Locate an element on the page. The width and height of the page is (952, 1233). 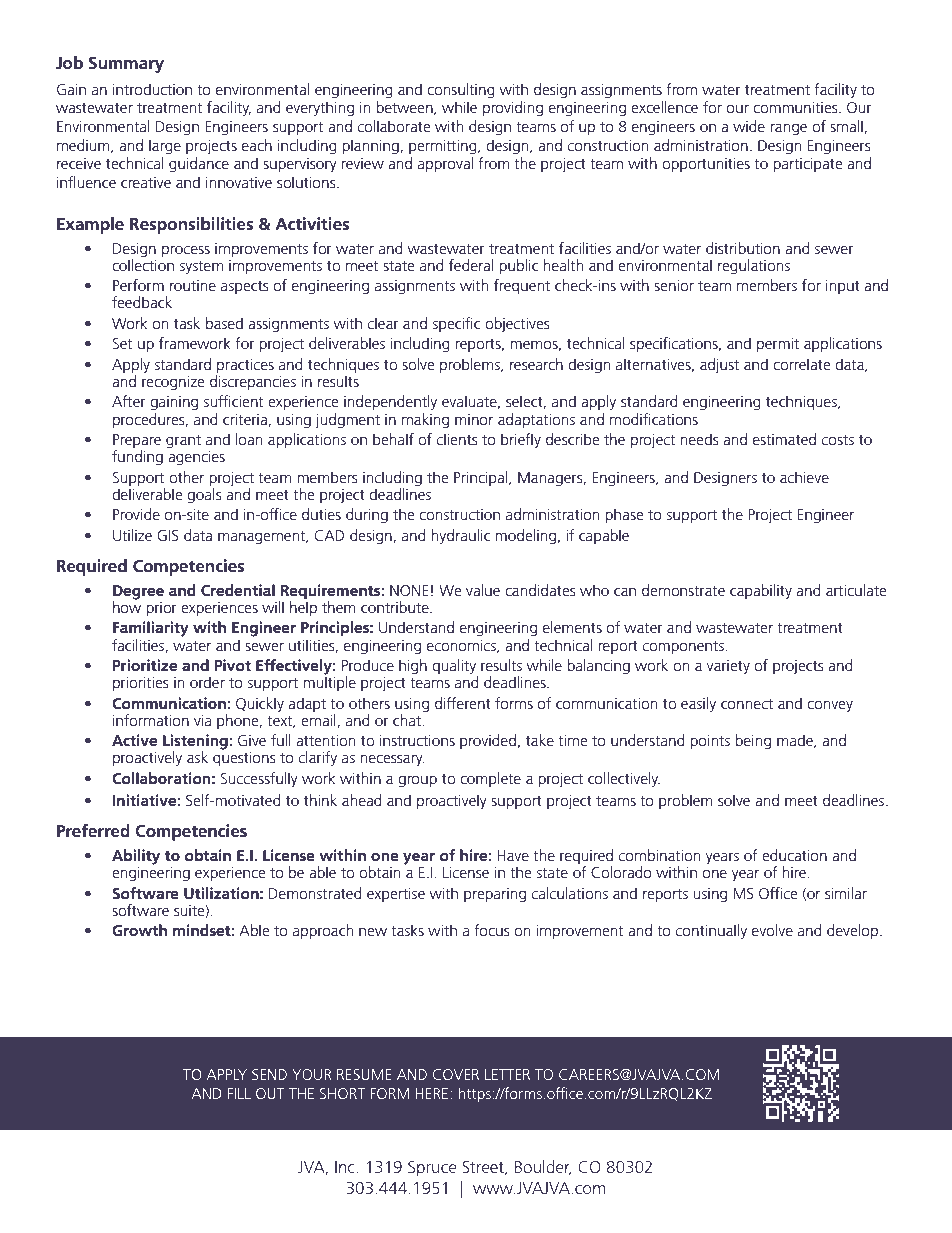
value is located at coordinates (483, 590).
